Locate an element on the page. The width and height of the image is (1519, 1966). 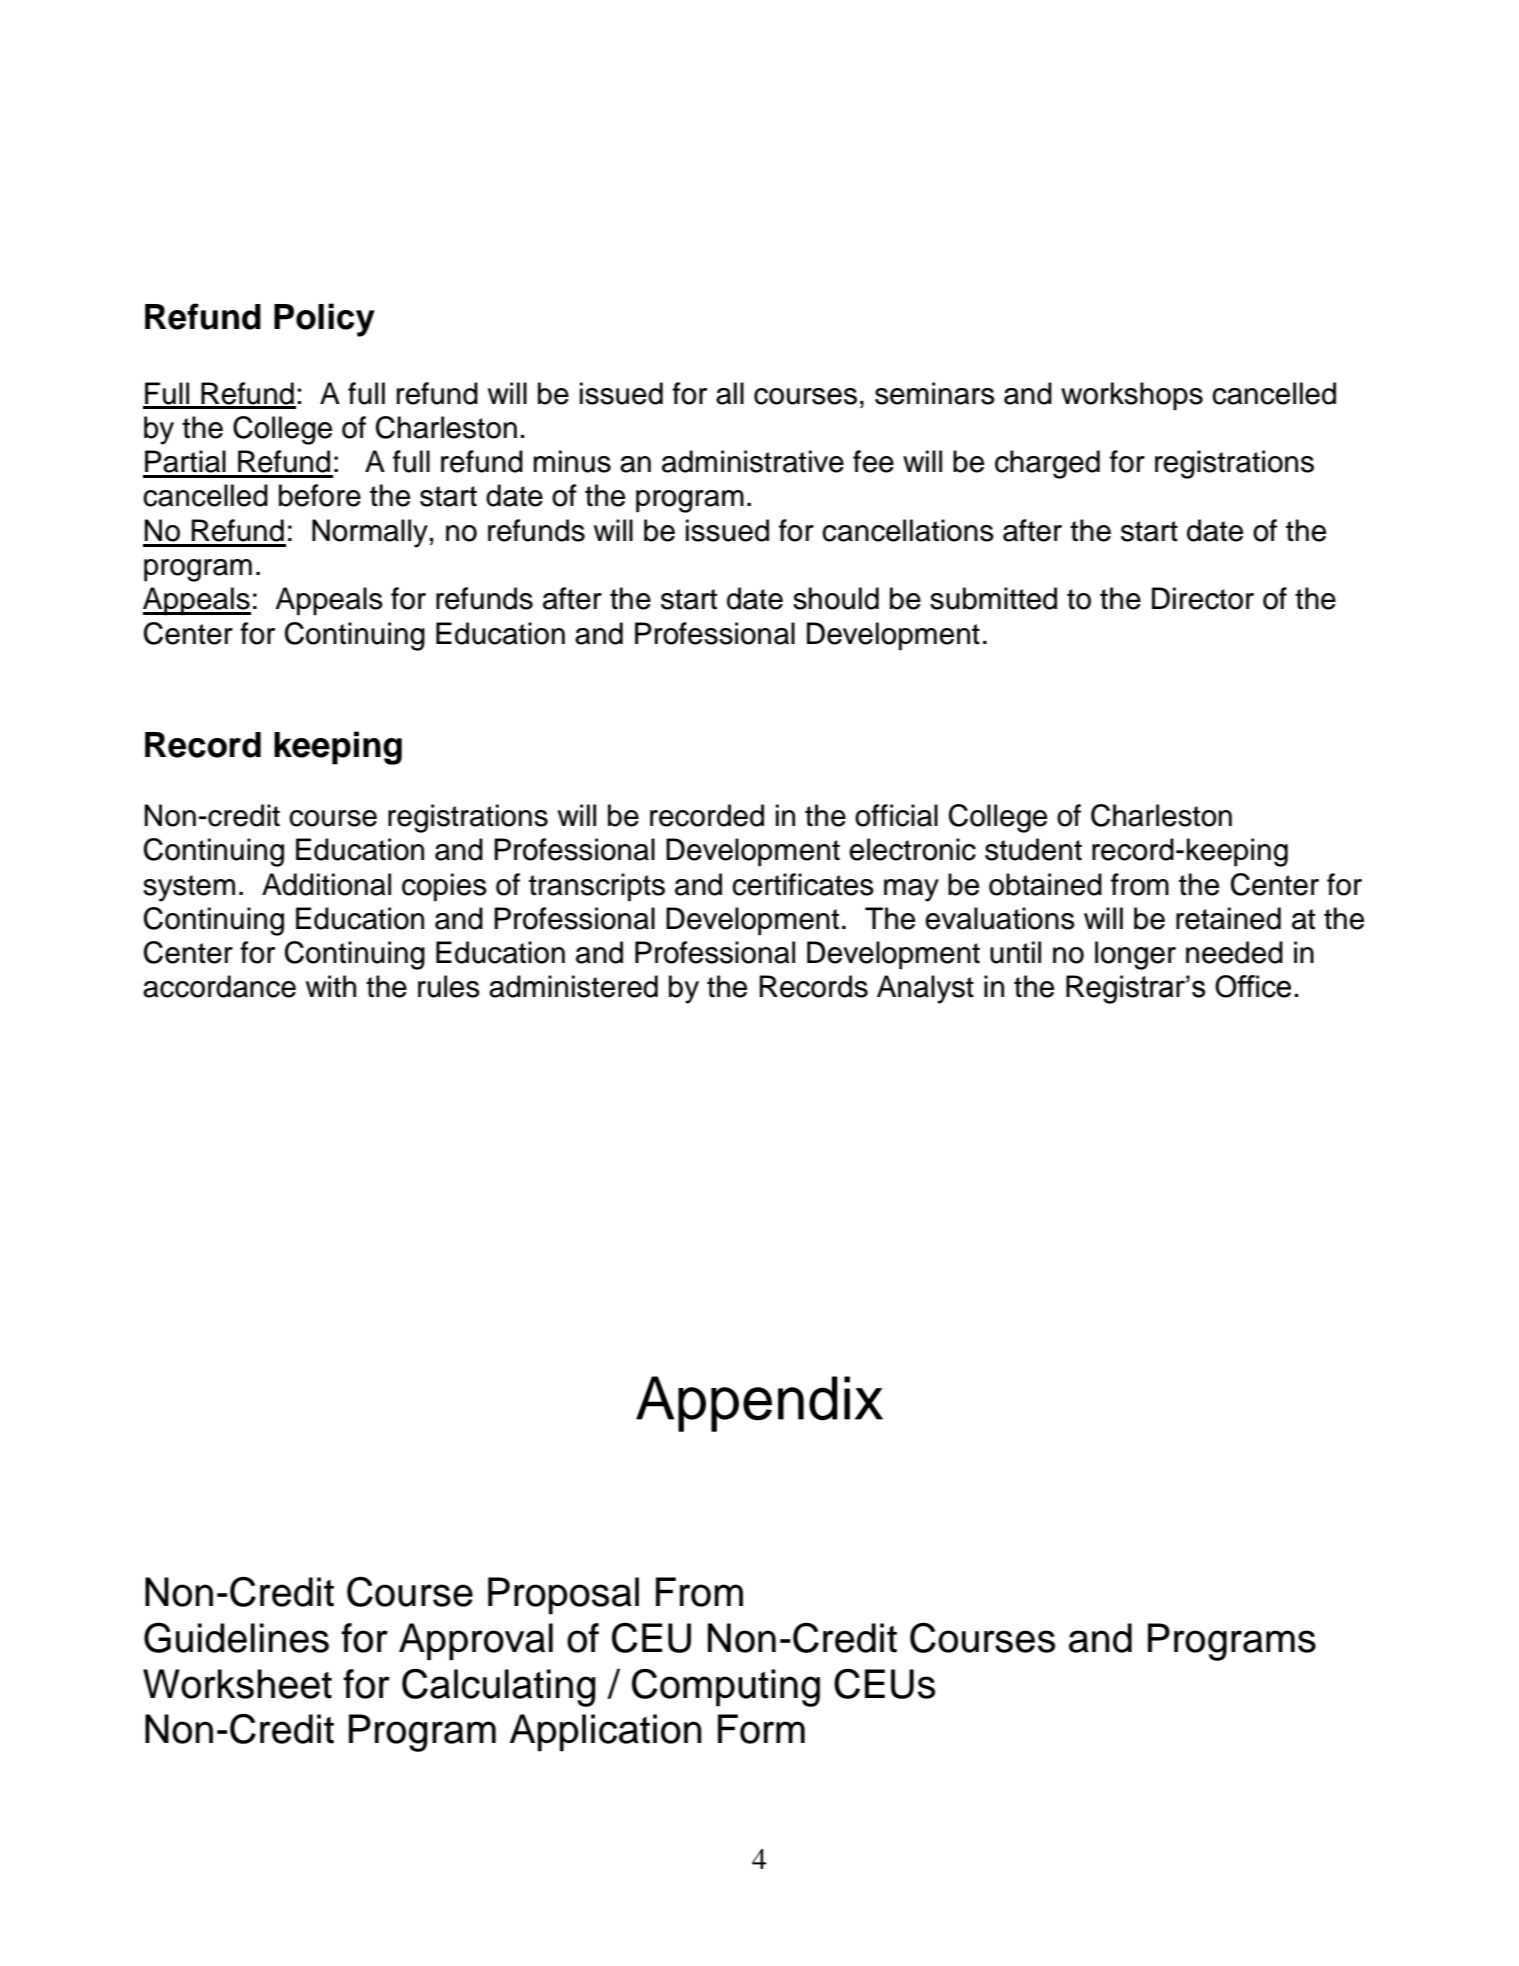
administrative is located at coordinates (753, 461).
